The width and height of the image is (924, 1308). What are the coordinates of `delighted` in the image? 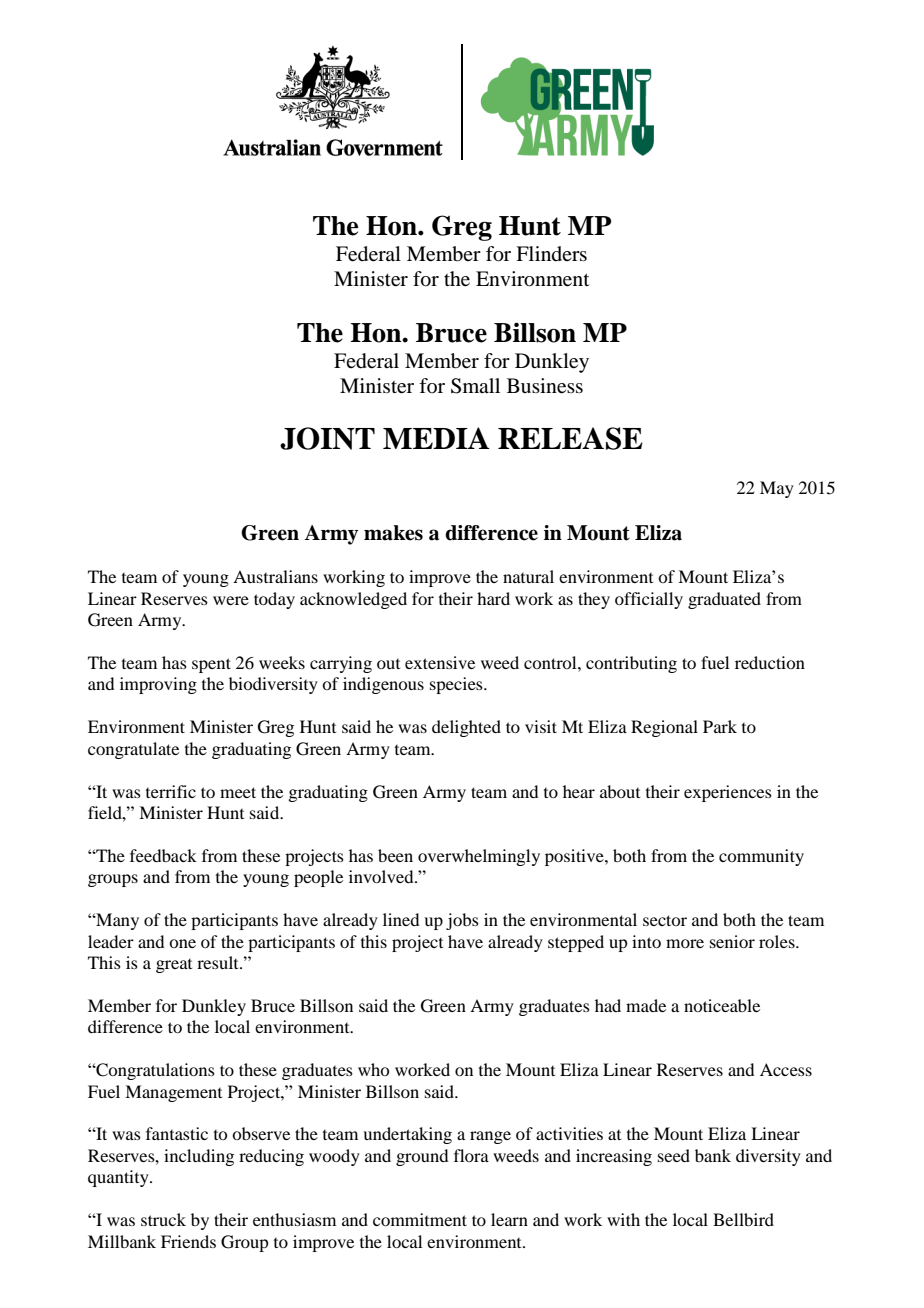 It's located at (466, 728).
